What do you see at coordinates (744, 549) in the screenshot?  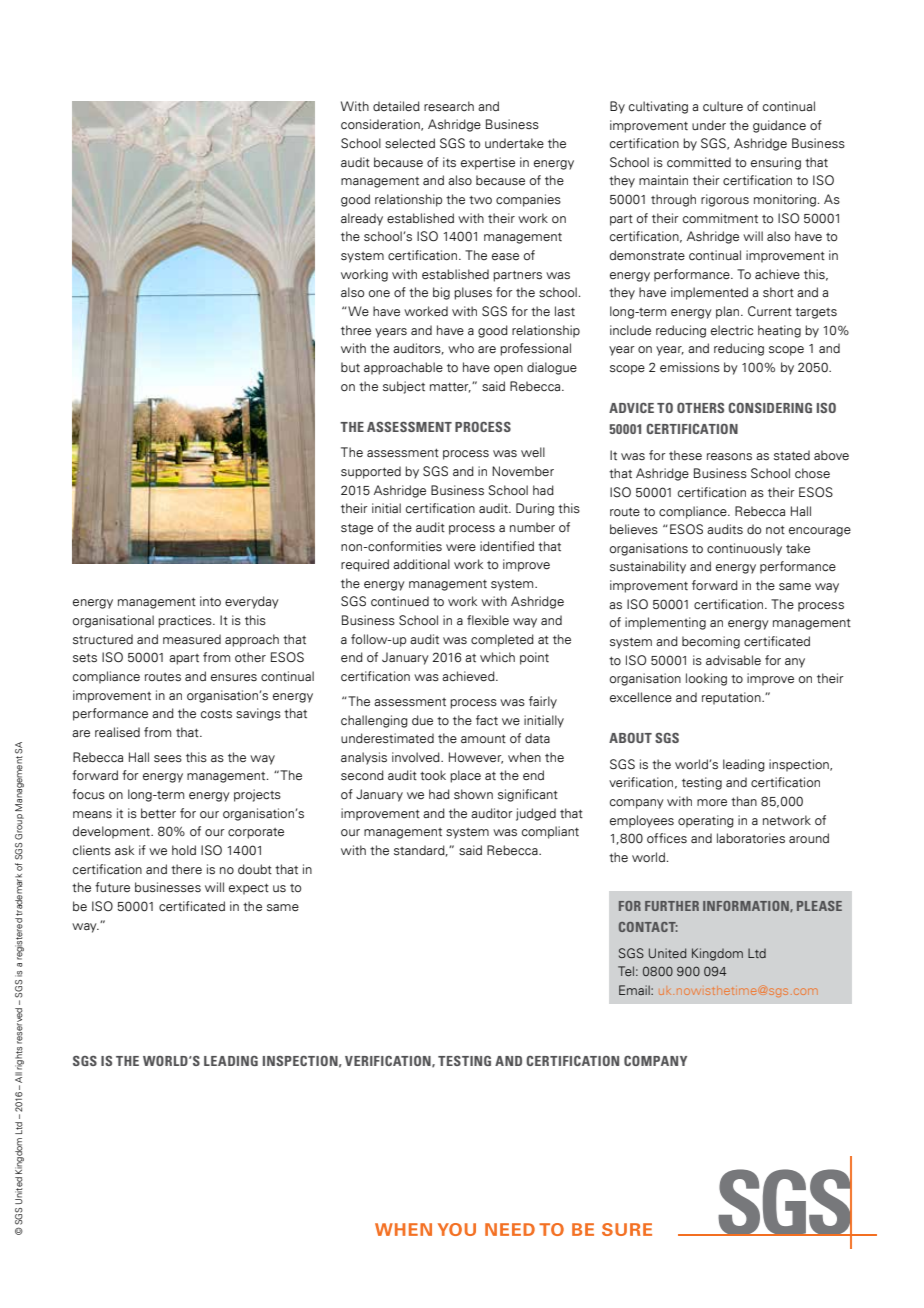 I see `continuously` at bounding box center [744, 549].
